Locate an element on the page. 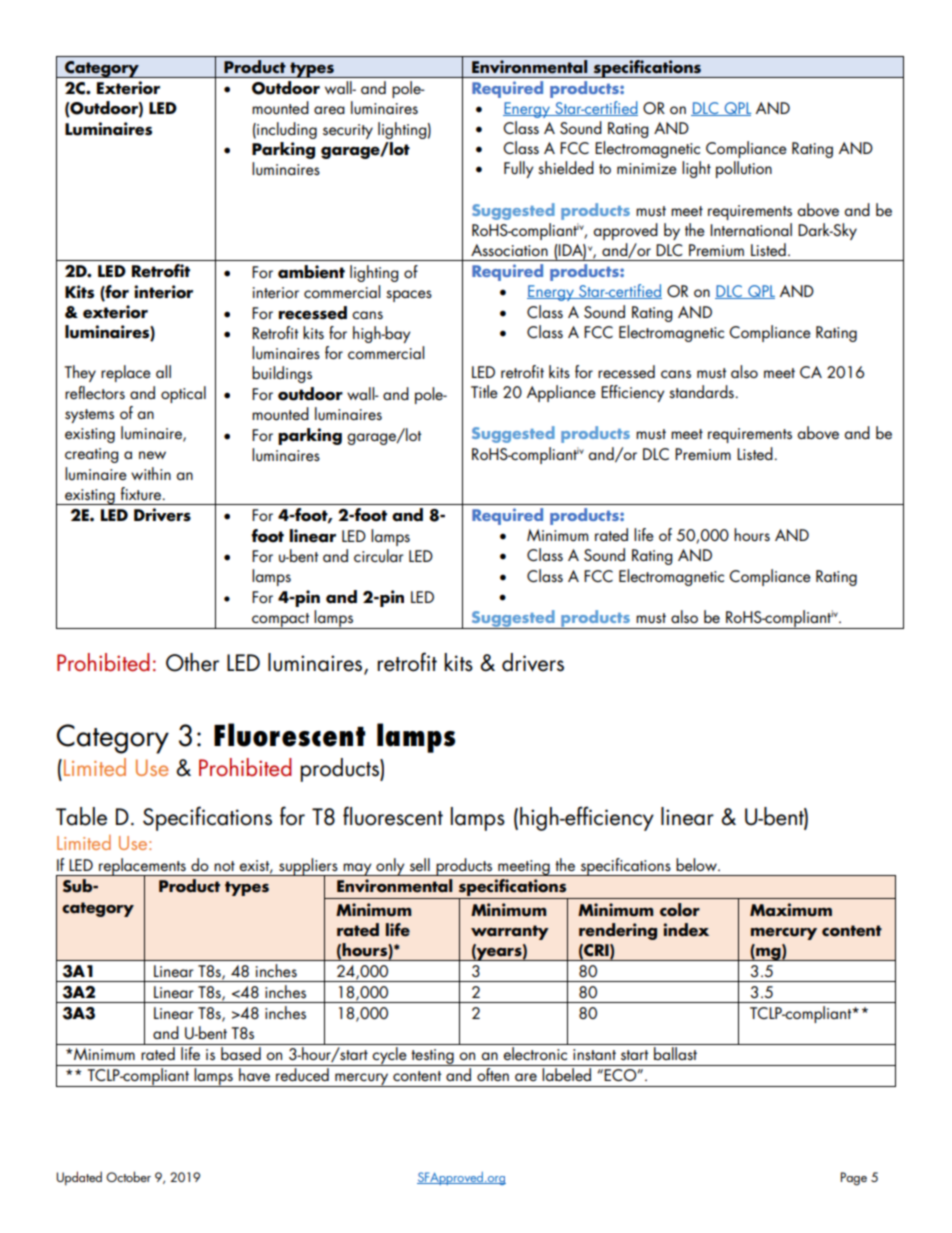 The height and width of the document is (1233, 952). standards is located at coordinates (701, 391).
